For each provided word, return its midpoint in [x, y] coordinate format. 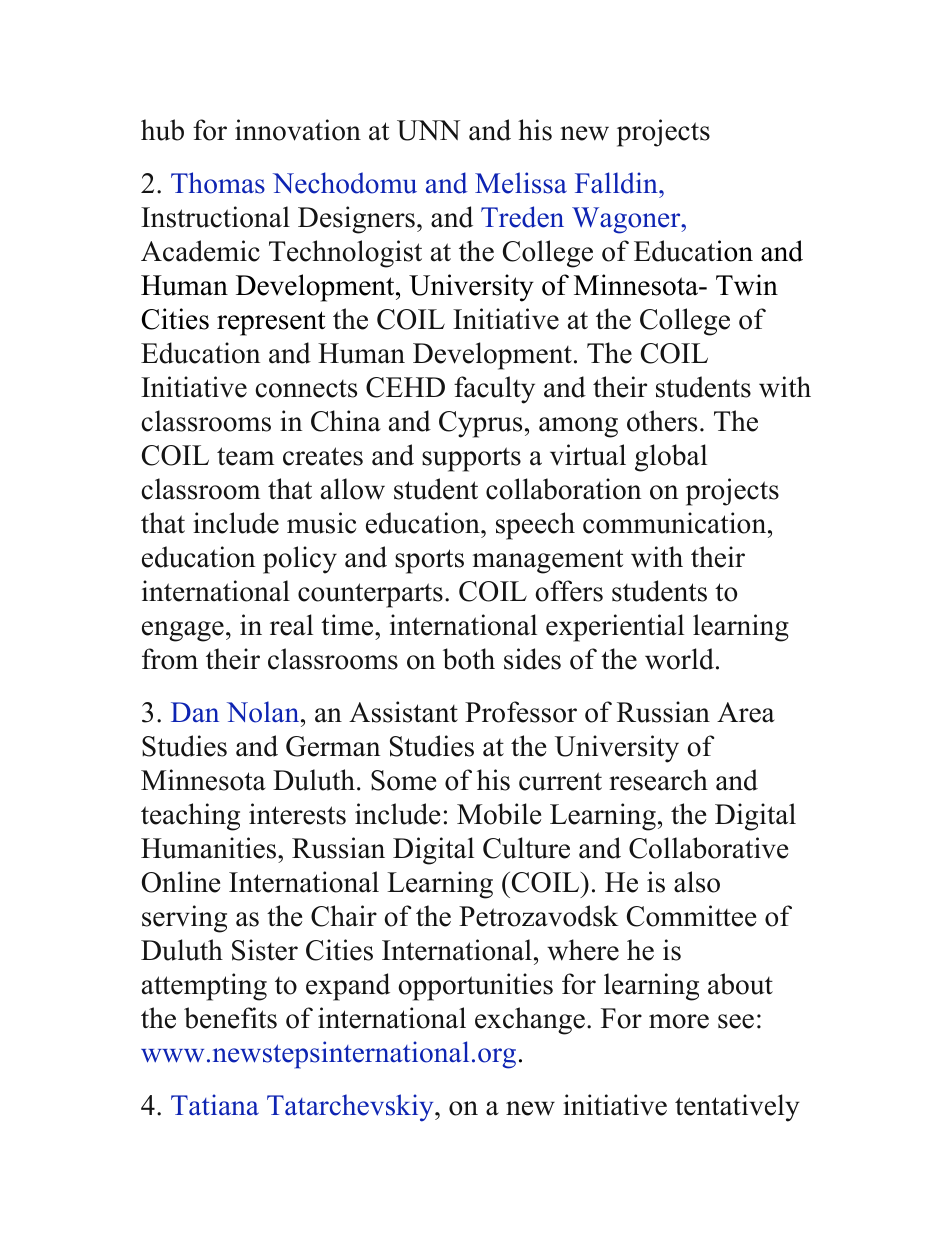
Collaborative [708, 848]
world [679, 659]
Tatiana [215, 1104]
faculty [494, 390]
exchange [530, 1021]
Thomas [218, 183]
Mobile [499, 814]
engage [183, 631]
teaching [190, 817]
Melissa [521, 183]
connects [306, 389]
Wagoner [627, 220]
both [469, 659]
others [662, 421]
